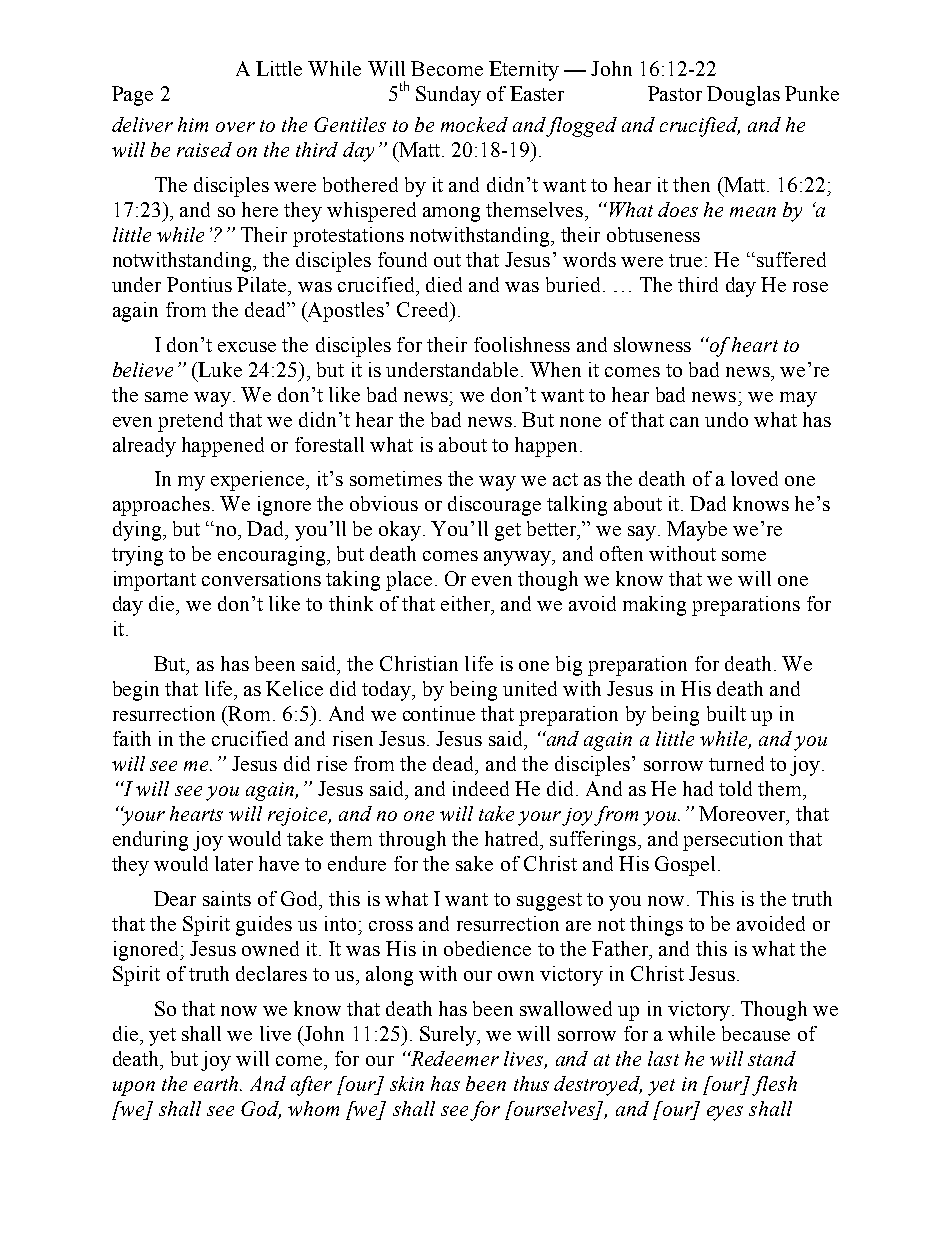 The image size is (952, 1233). Describe the element at coordinates (190, 422) in the screenshot. I see `pretend` at that location.
